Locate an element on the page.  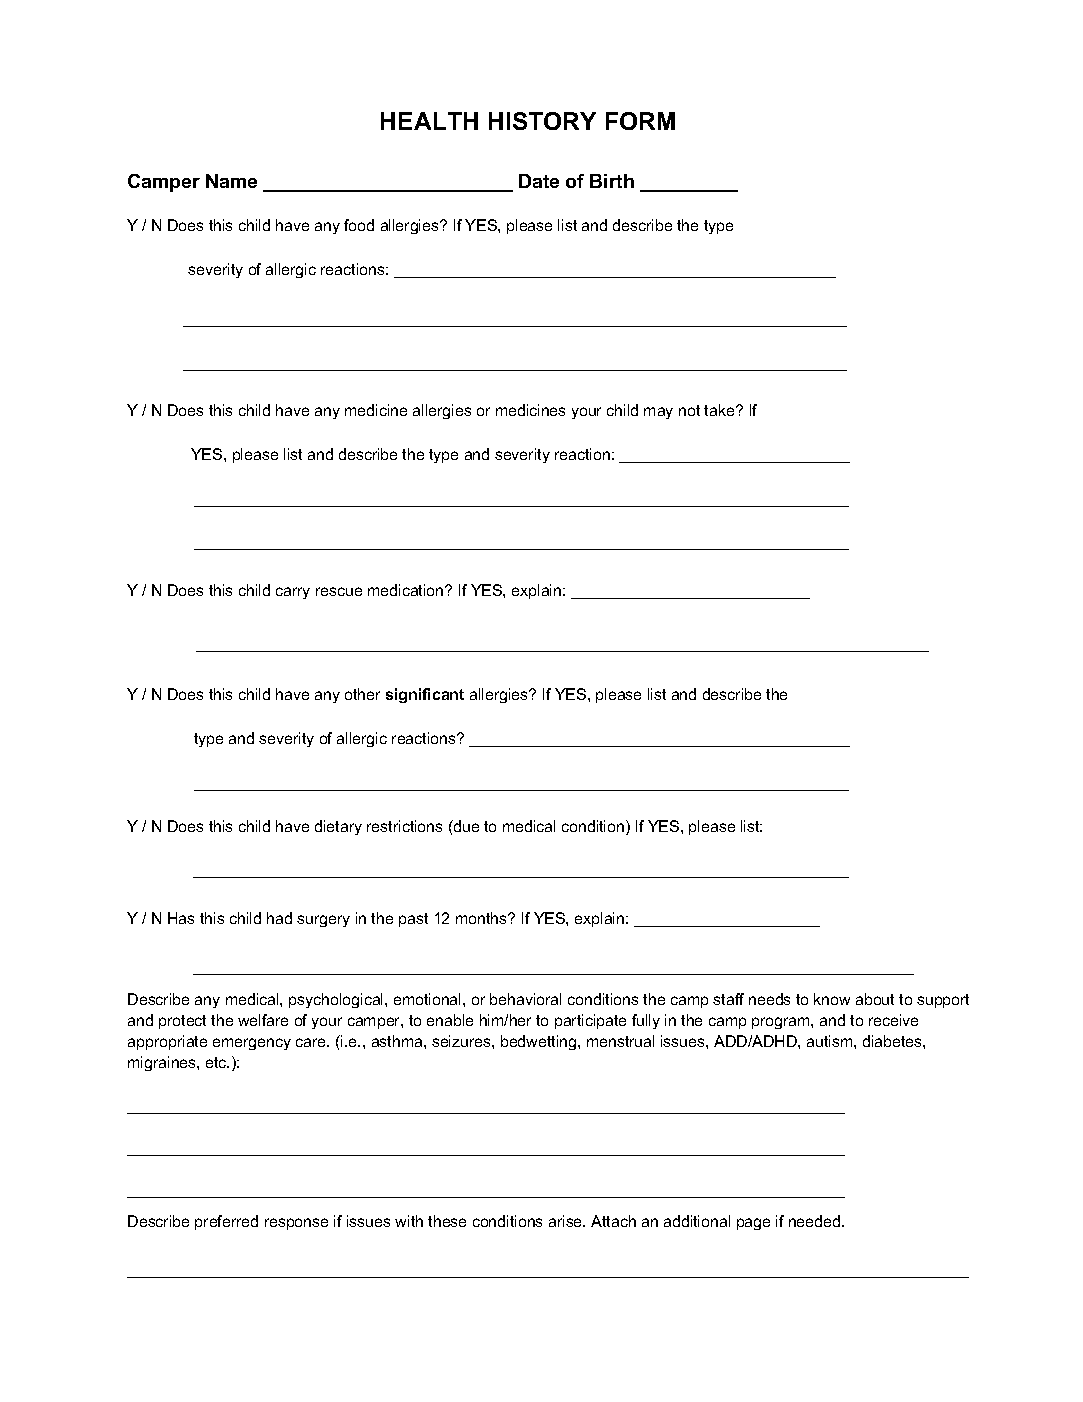
Name is located at coordinates (231, 181).
